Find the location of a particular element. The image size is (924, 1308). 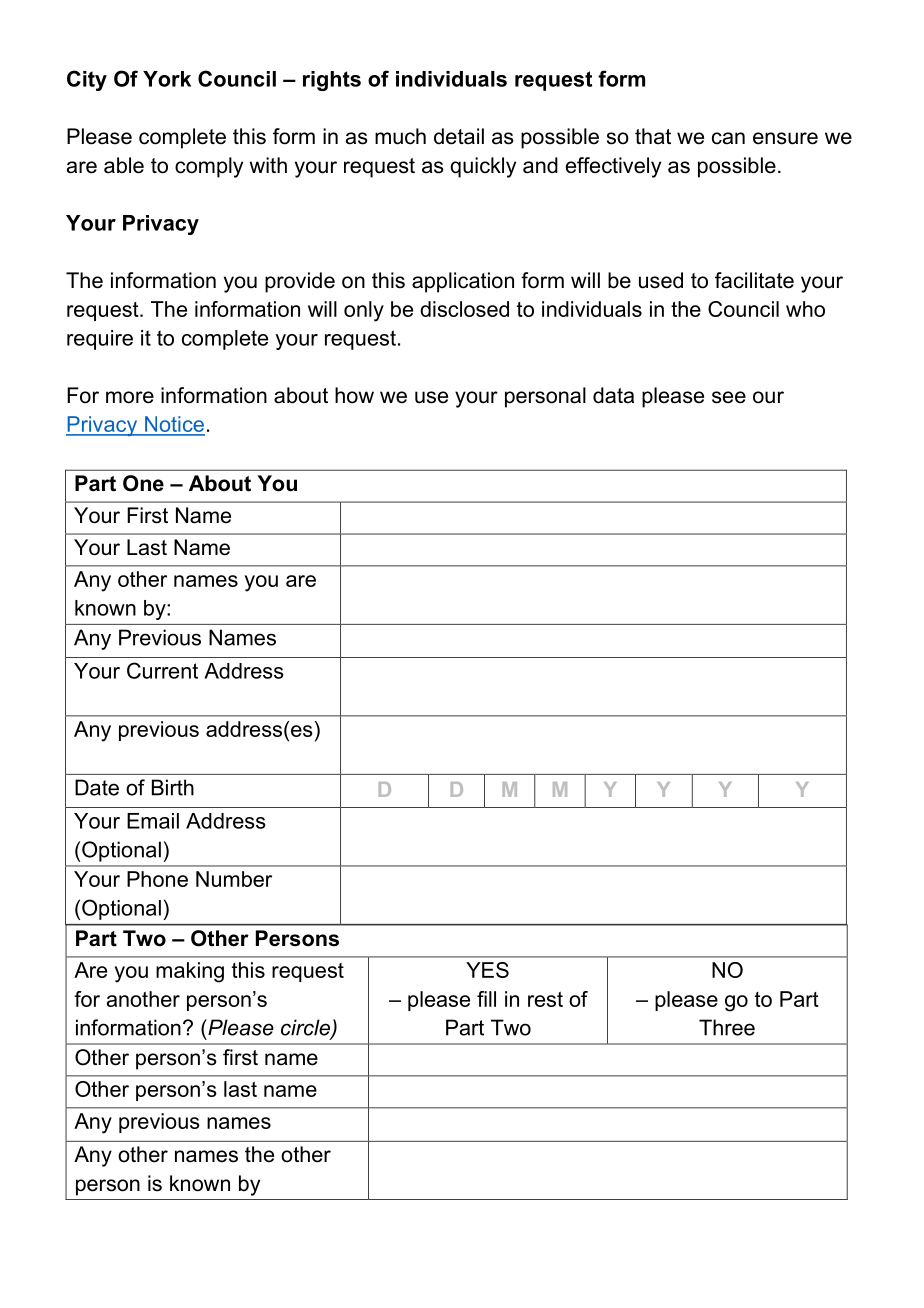

York is located at coordinates (167, 79).
